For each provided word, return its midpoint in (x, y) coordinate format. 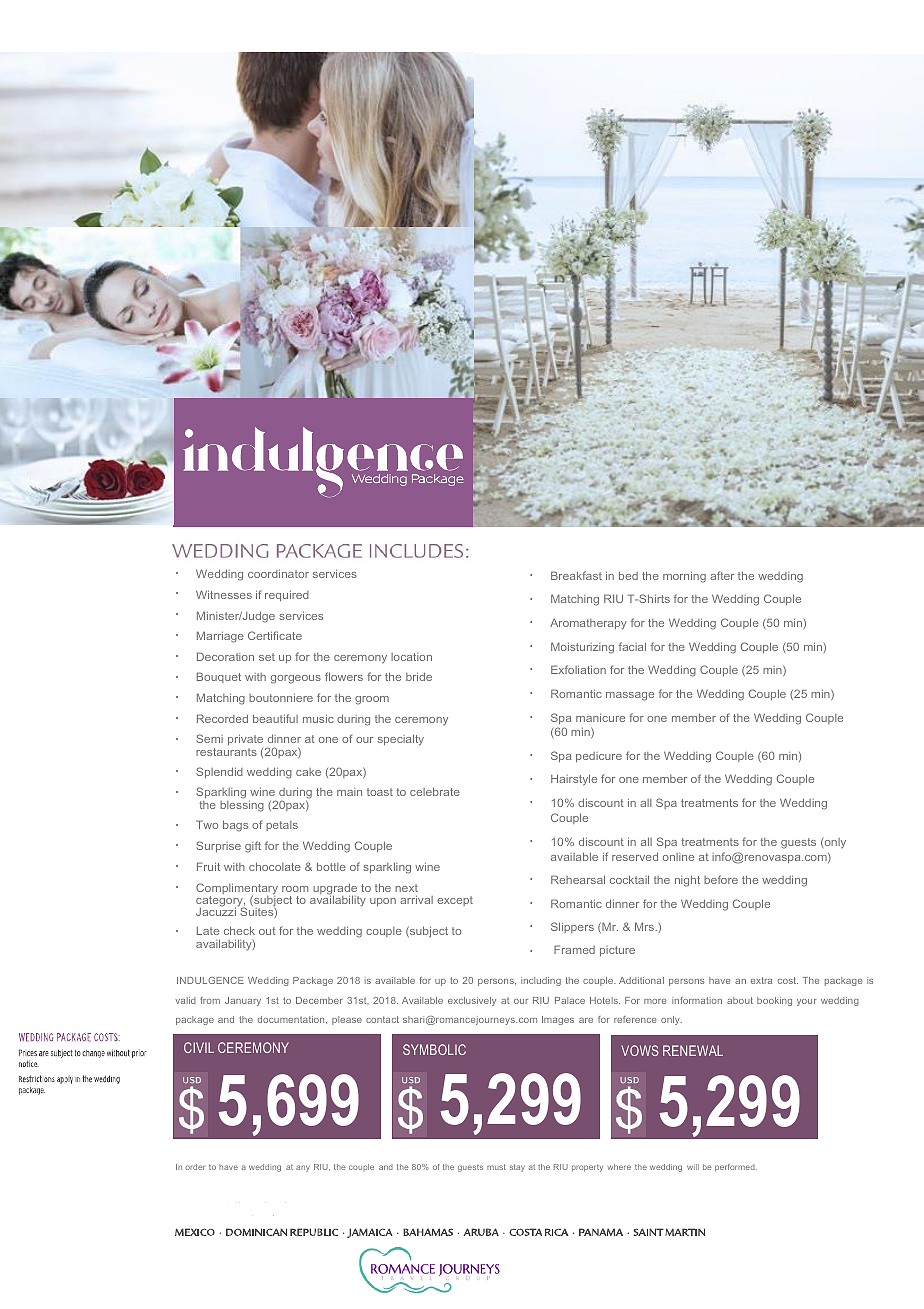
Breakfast (576, 575)
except (455, 901)
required (287, 595)
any (303, 1168)
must (496, 1167)
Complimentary (237, 890)
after (722, 575)
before (721, 879)
